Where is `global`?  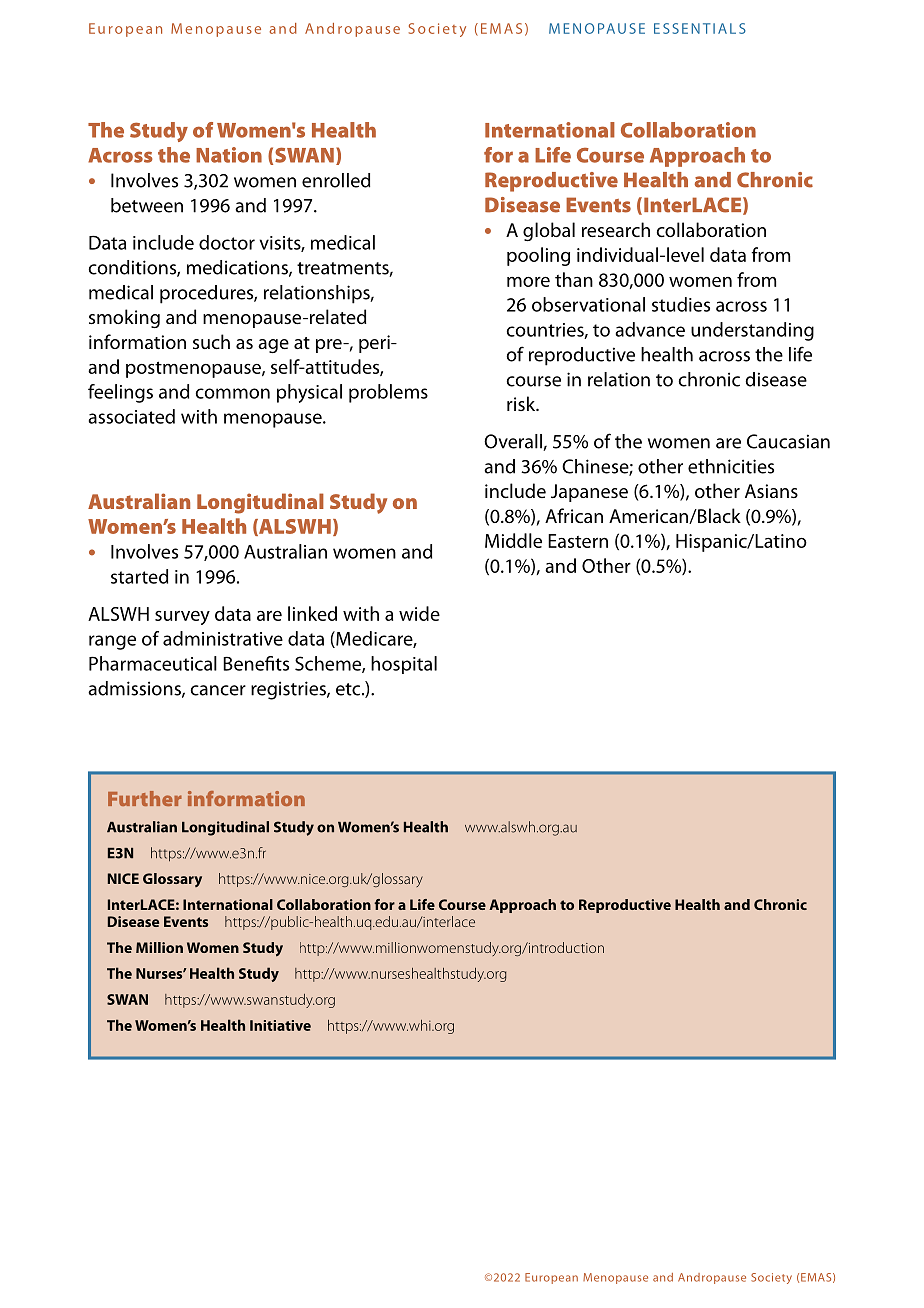
global is located at coordinates (549, 231).
